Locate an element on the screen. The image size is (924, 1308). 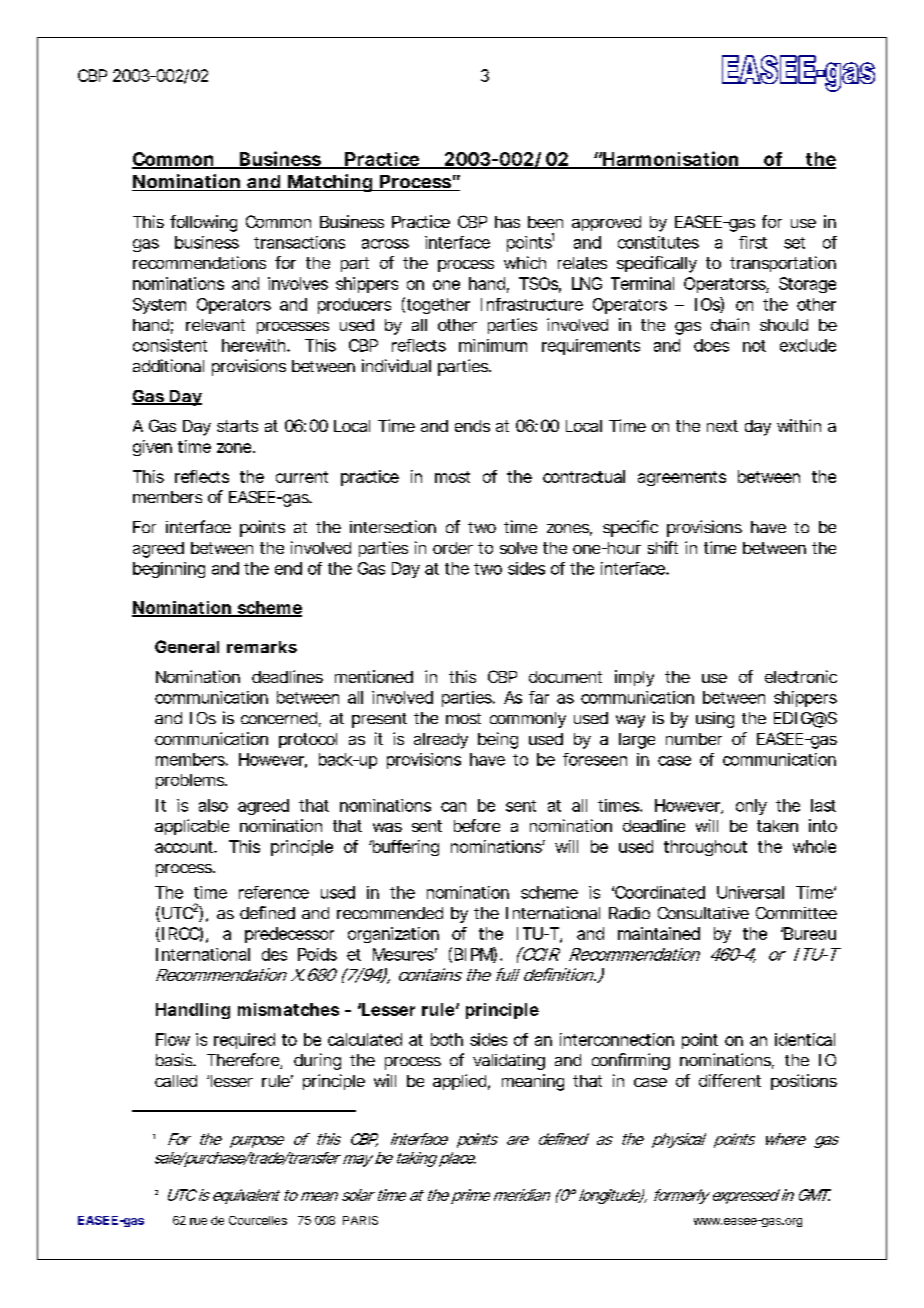
organization is located at coordinates (393, 935).
